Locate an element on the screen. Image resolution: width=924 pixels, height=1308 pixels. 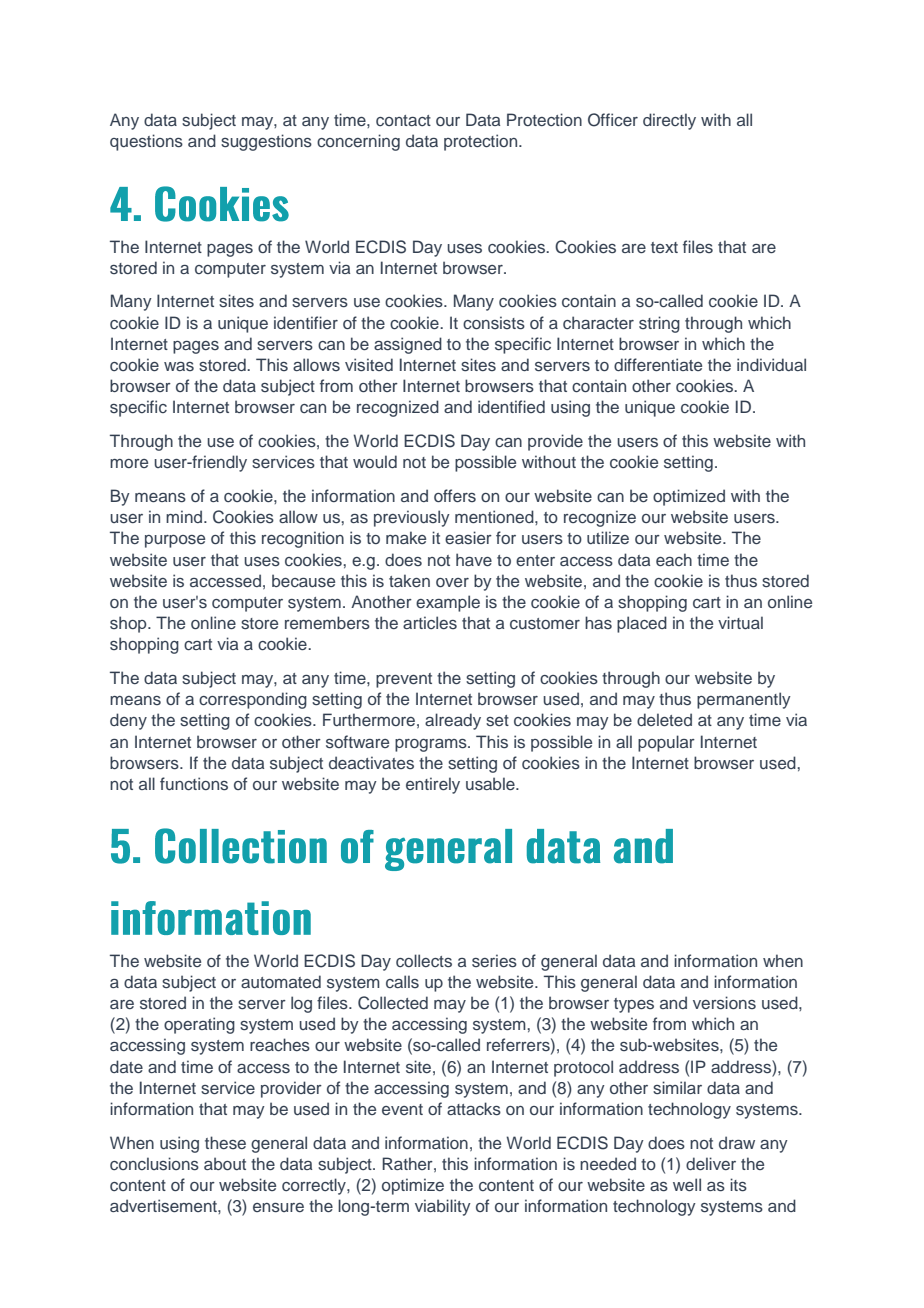
permanently is located at coordinates (744, 700).
